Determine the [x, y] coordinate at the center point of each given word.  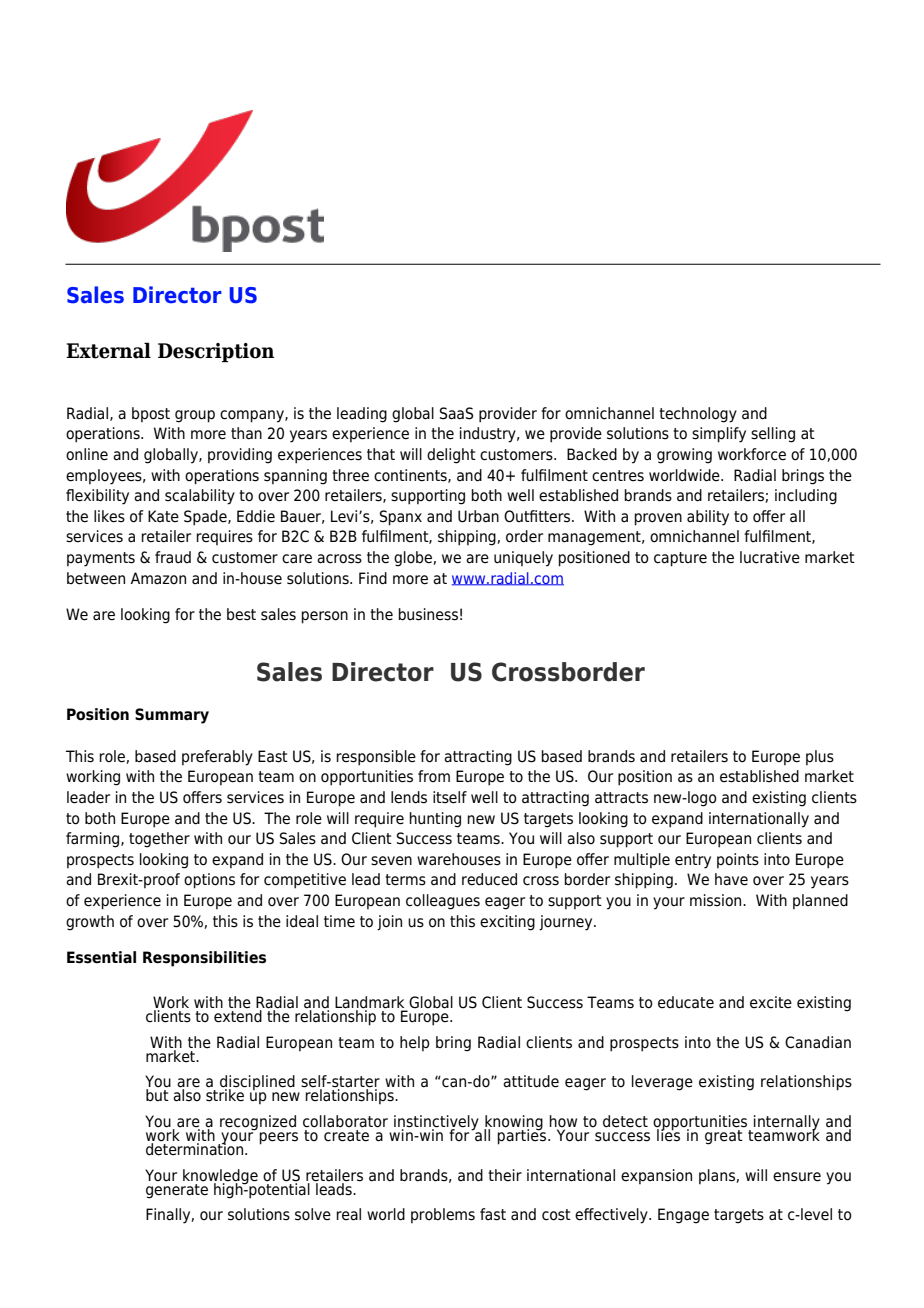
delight [451, 456]
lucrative [770, 557]
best [241, 614]
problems [443, 1215]
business [428, 614]
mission [717, 900]
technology [698, 415]
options [209, 881]
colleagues [443, 902]
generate [177, 1190]
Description [216, 352]
